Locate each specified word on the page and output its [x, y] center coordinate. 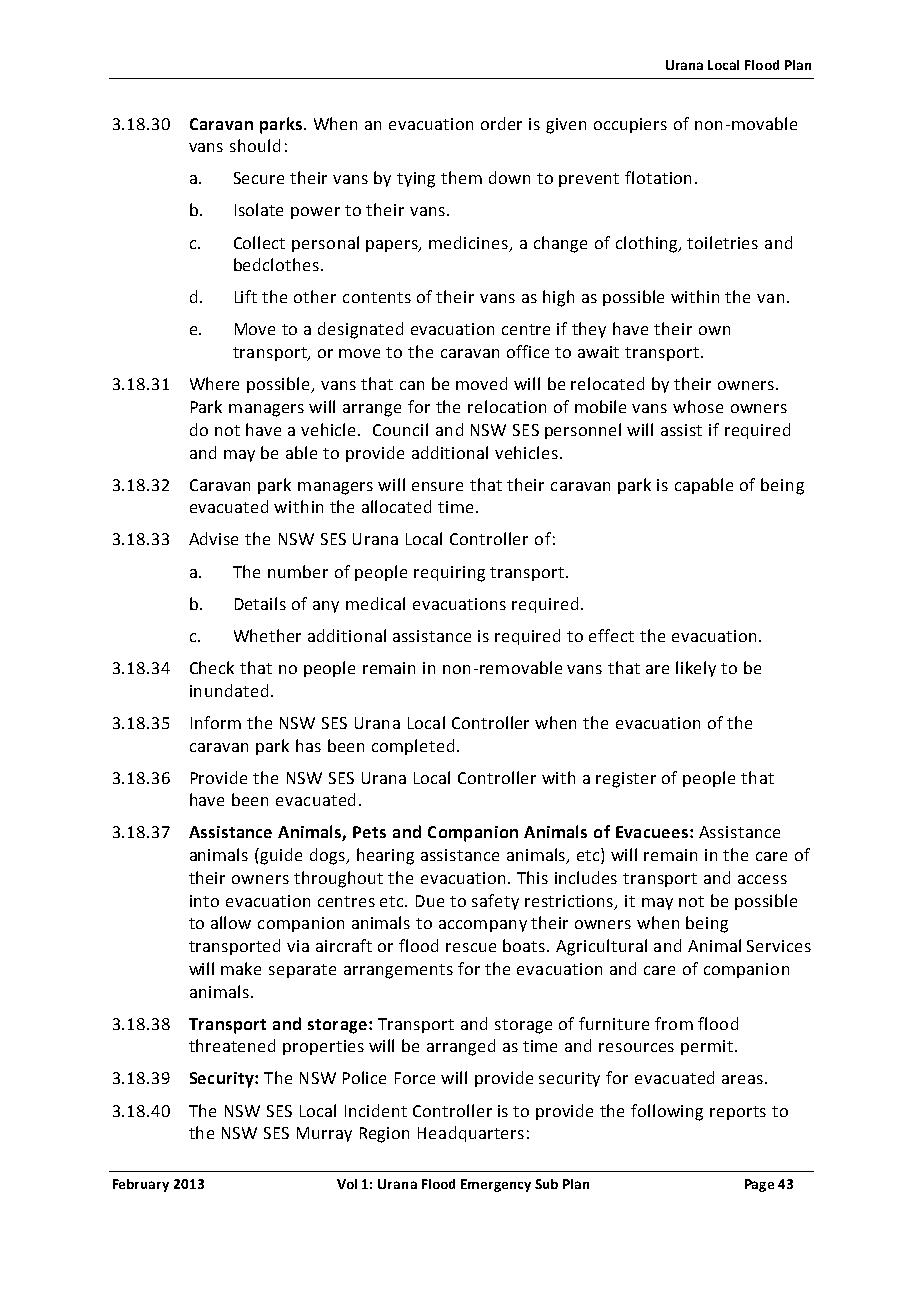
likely [696, 669]
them [461, 177]
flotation [658, 177]
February [141, 1185]
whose [698, 406]
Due [430, 901]
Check [212, 667]
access [762, 879]
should [255, 145]
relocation [507, 406]
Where [214, 383]
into [204, 901]
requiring [449, 574]
